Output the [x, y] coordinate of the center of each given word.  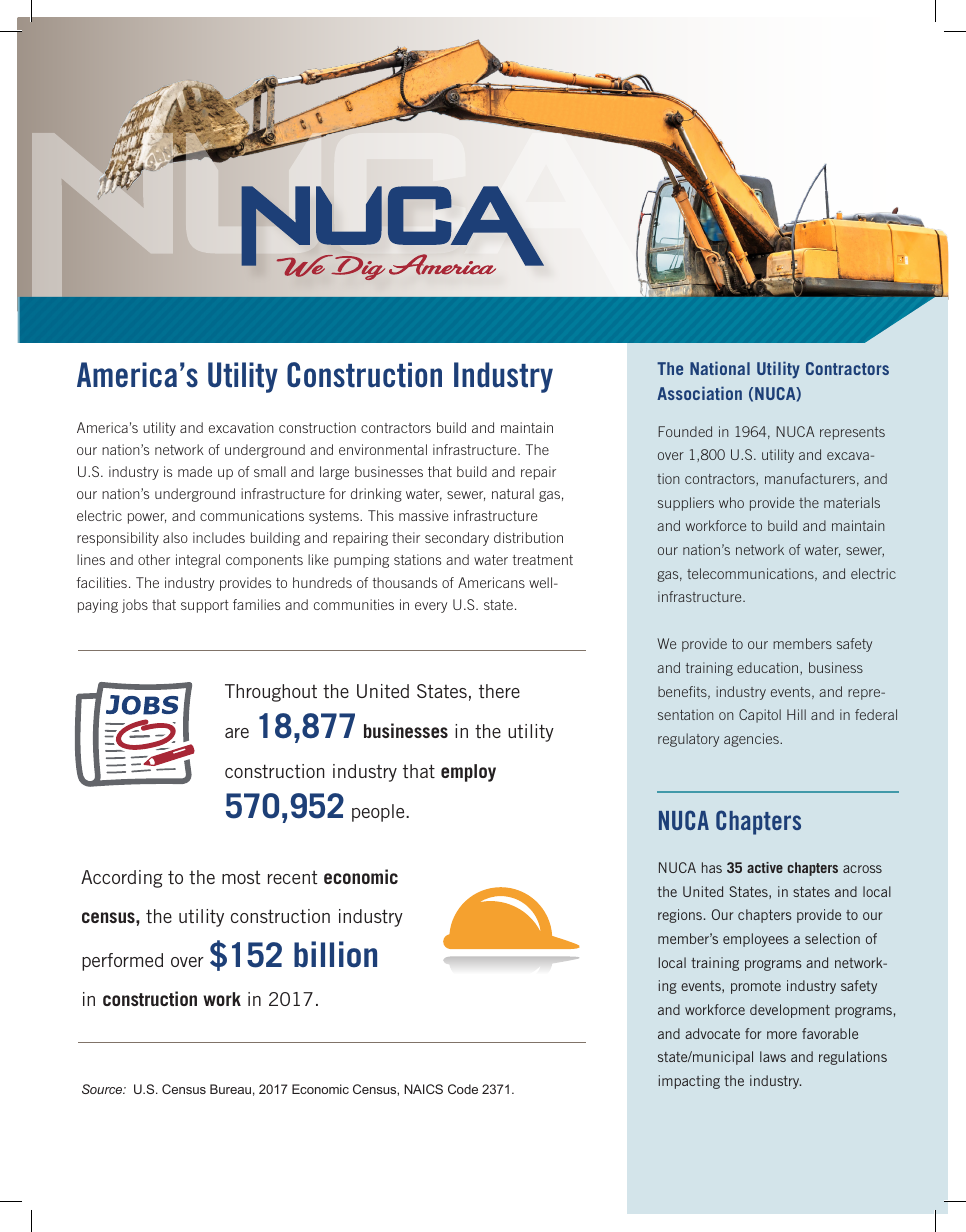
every [431, 607]
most [241, 877]
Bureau [230, 1089]
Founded [685, 431]
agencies [752, 740]
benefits [683, 692]
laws [773, 1056]
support [205, 606]
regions [681, 916]
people [379, 813]
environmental [383, 449]
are [237, 733]
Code [463, 1089]
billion [335, 954]
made [195, 471]
